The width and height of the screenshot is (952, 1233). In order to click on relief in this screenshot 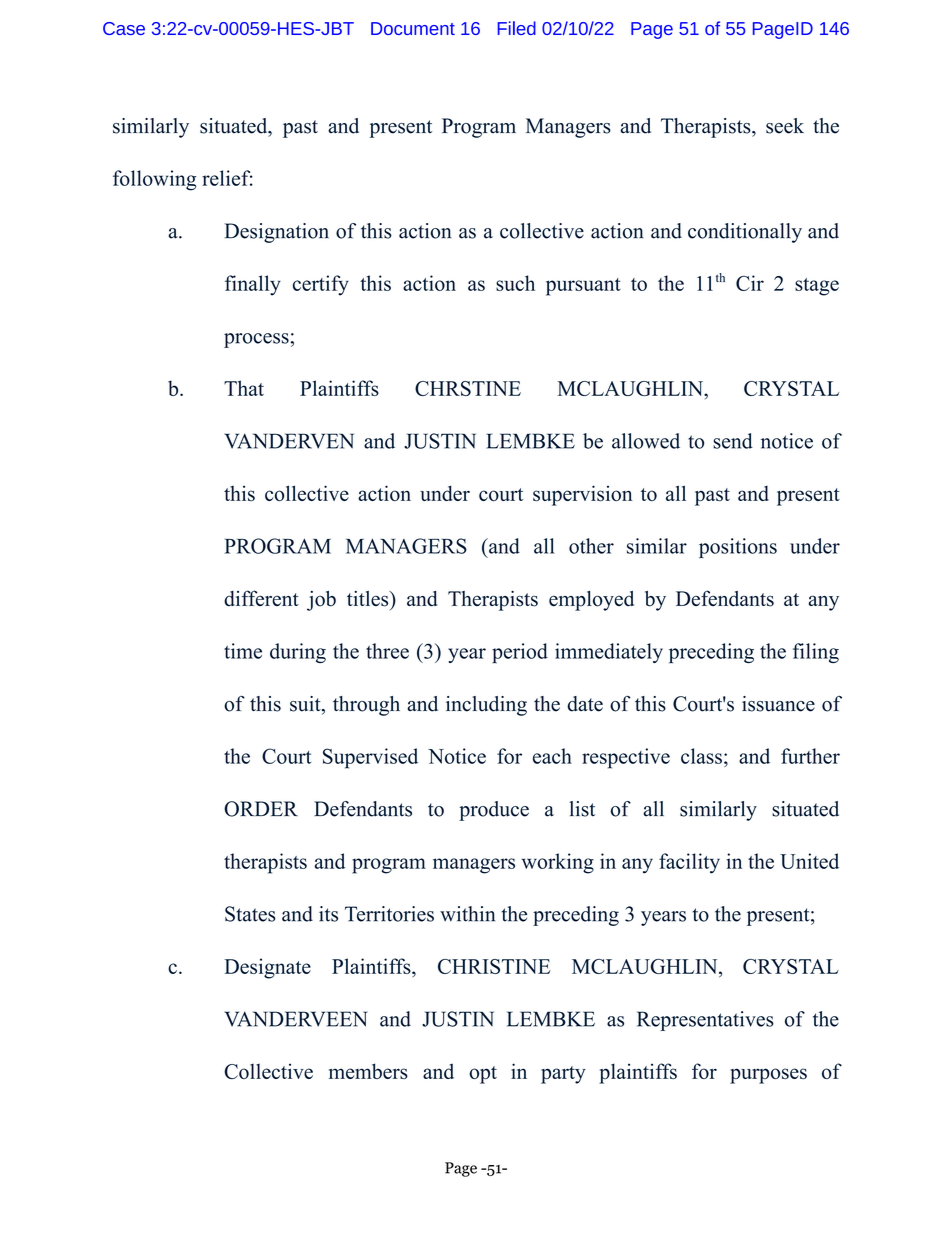, I will do `click(227, 178)`.
